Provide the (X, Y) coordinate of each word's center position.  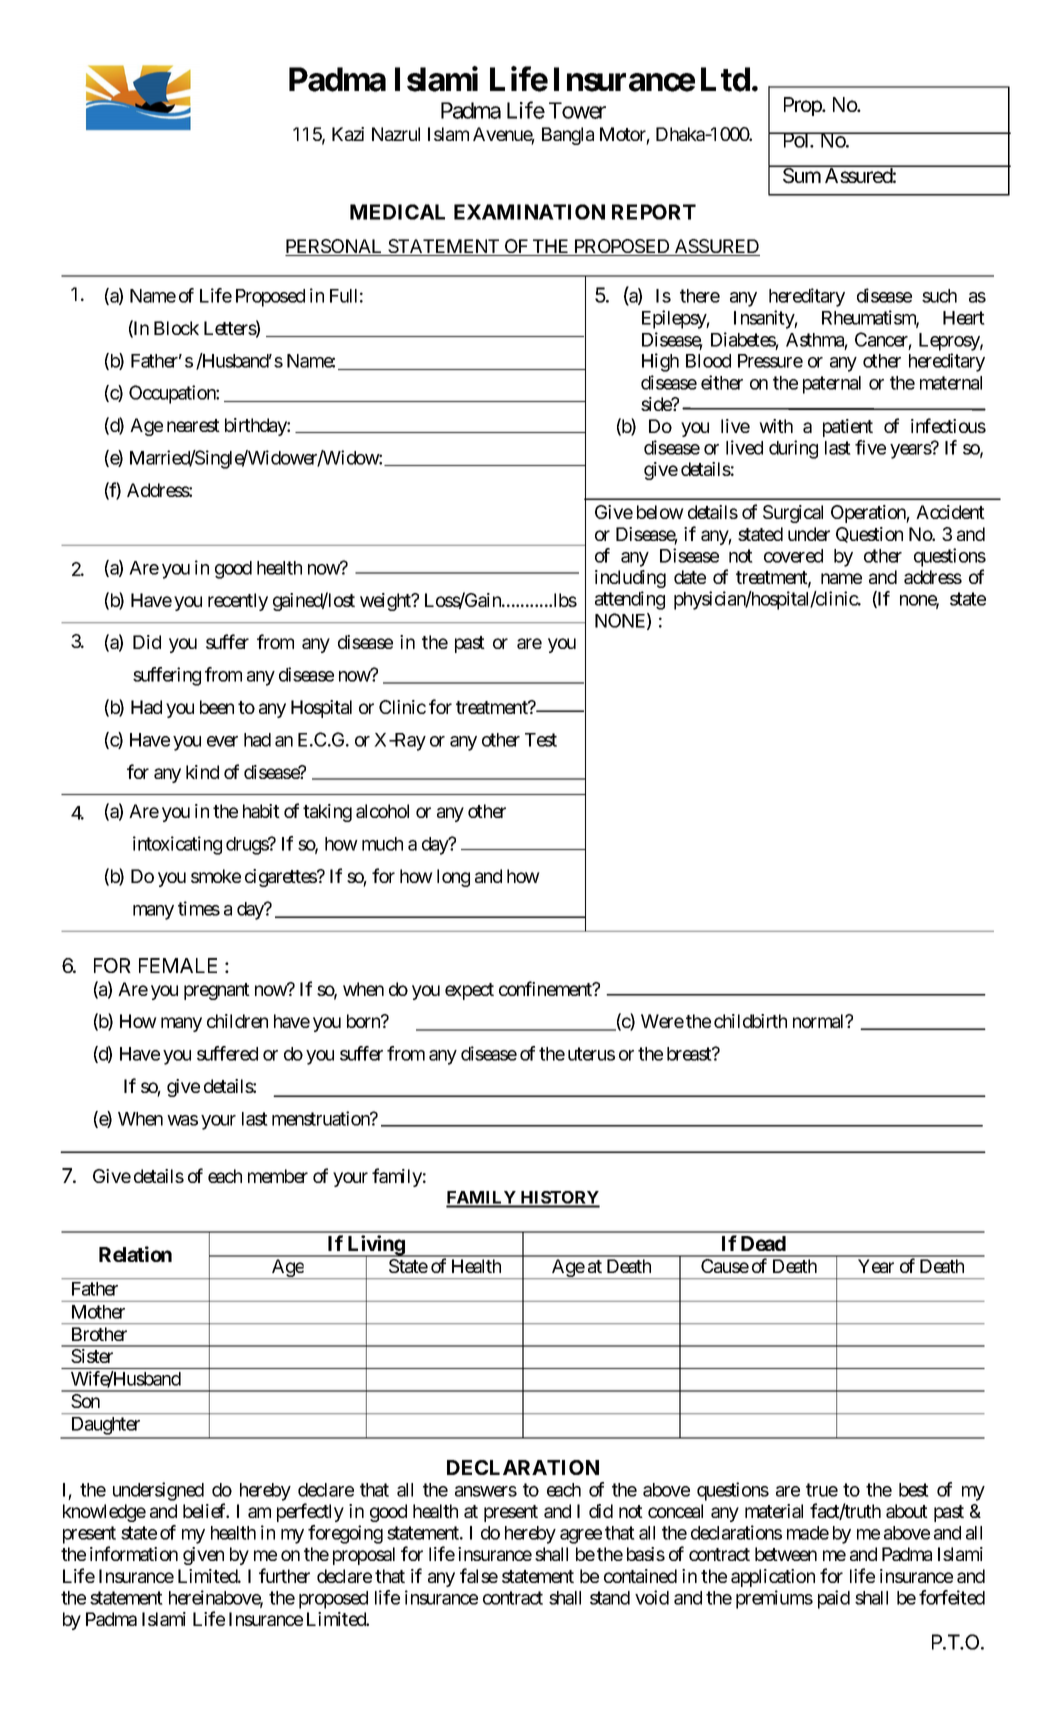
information (134, 1553)
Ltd (725, 79)
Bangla (568, 136)
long (453, 878)
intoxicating (177, 845)
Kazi (348, 134)
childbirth (750, 1021)
